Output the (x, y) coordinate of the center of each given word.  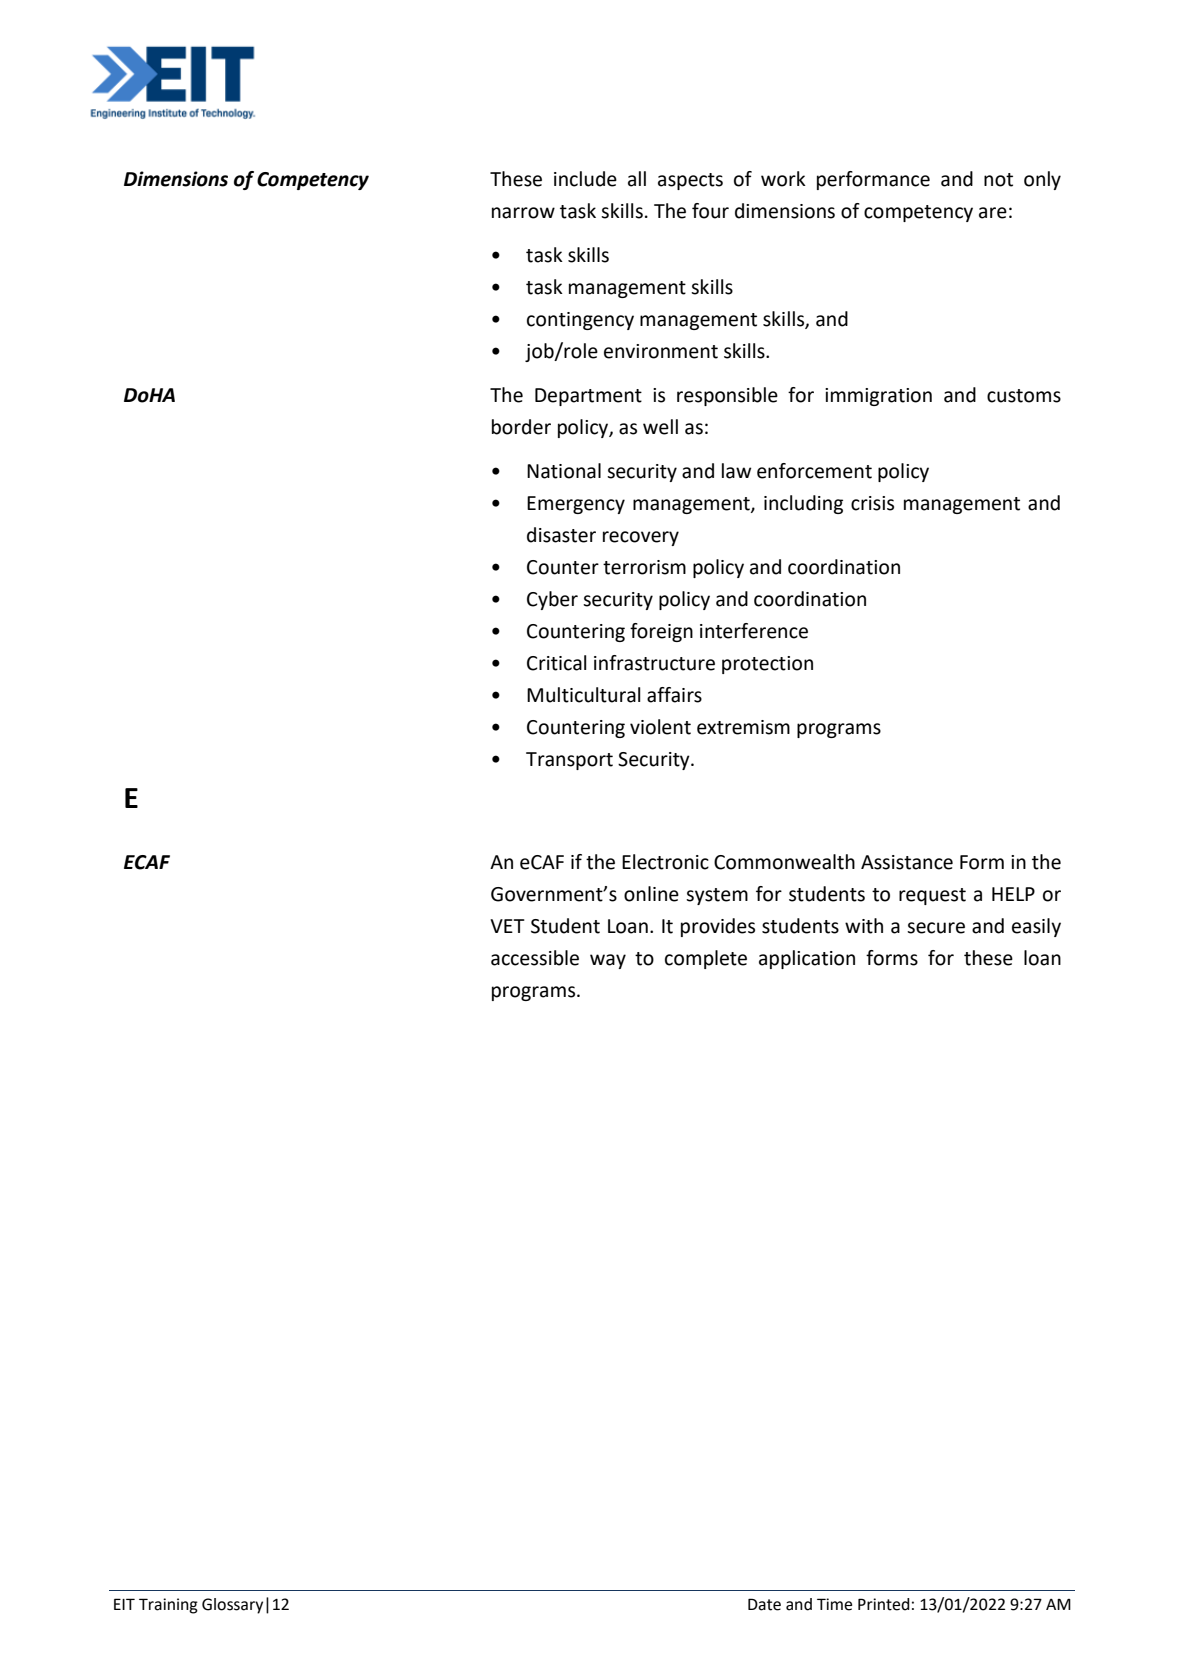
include (585, 179)
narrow (523, 213)
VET (507, 926)
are (993, 213)
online (651, 894)
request (932, 896)
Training (168, 1606)
